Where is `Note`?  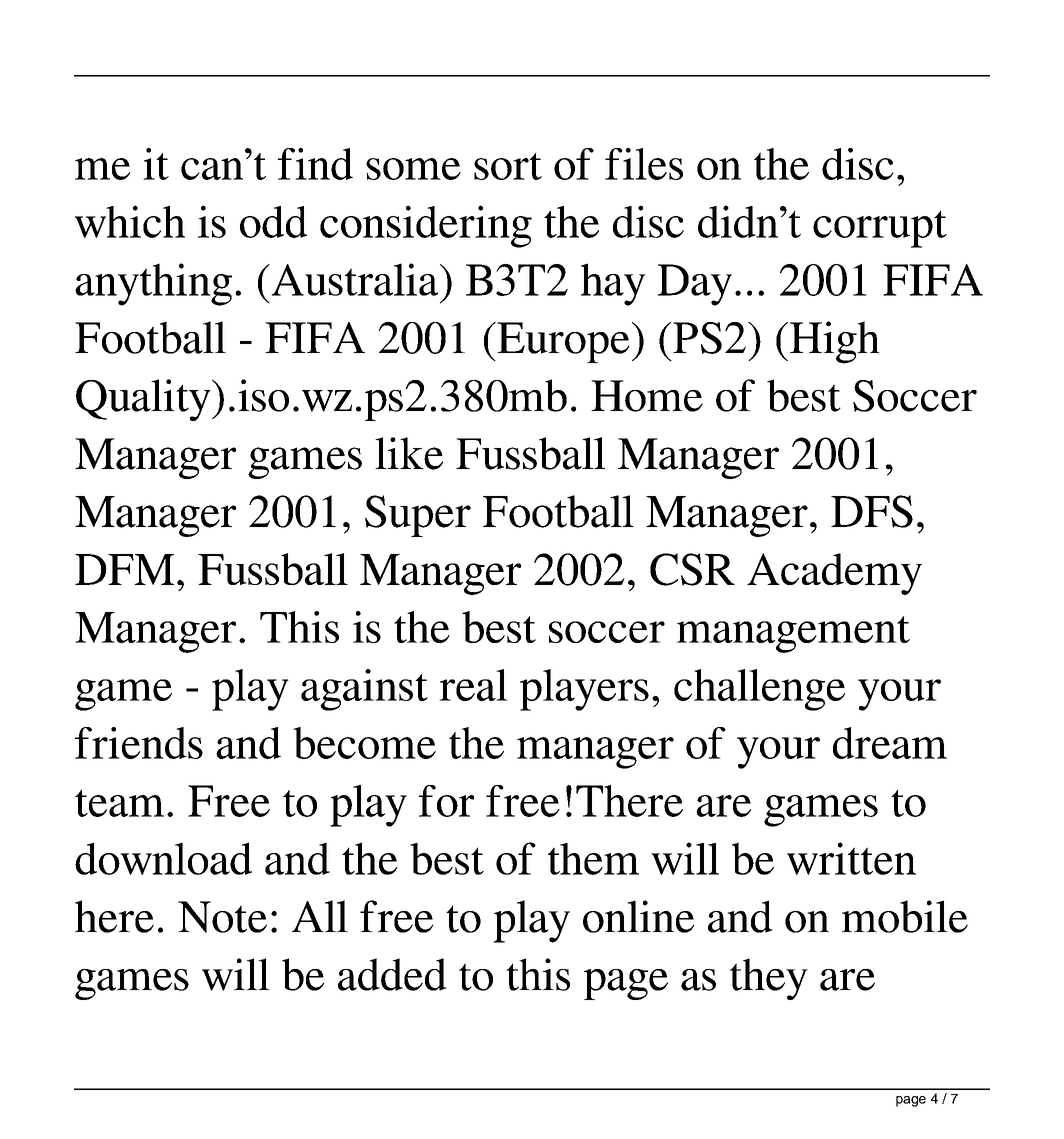
Note is located at coordinates (222, 917).
